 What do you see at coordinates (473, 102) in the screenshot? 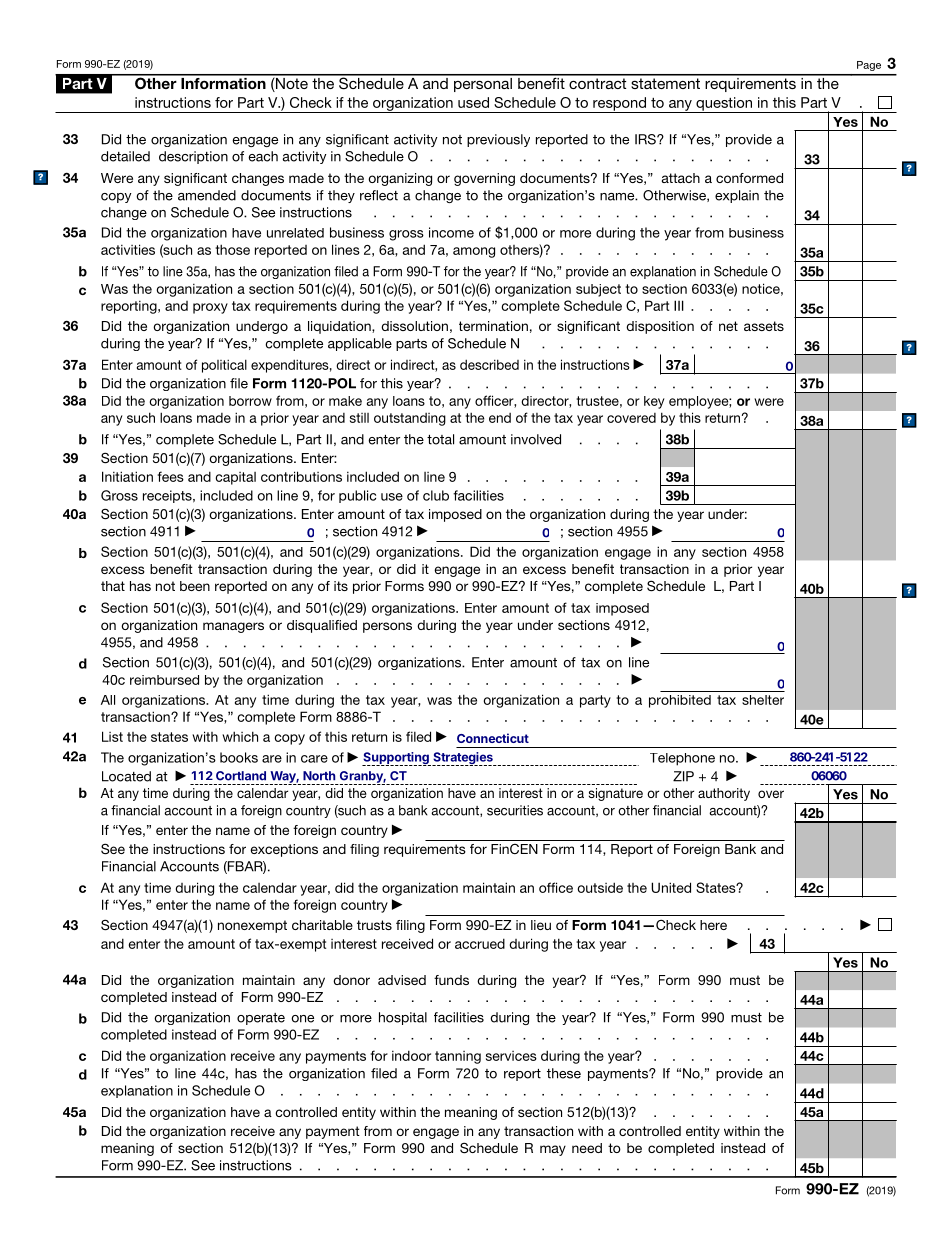
I see `used` at bounding box center [473, 102].
